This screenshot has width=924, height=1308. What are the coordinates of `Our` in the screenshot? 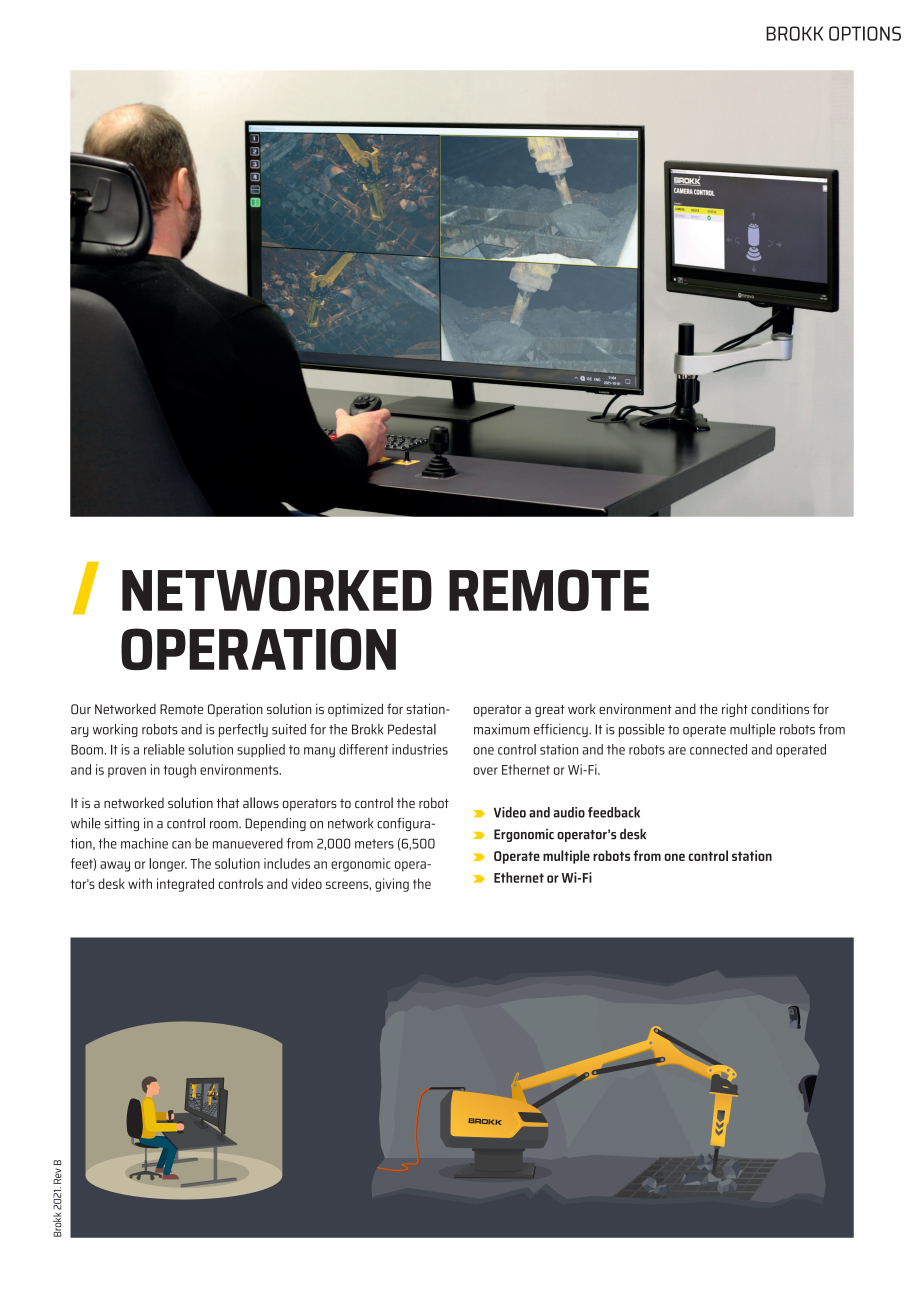 It's located at (81, 709).
